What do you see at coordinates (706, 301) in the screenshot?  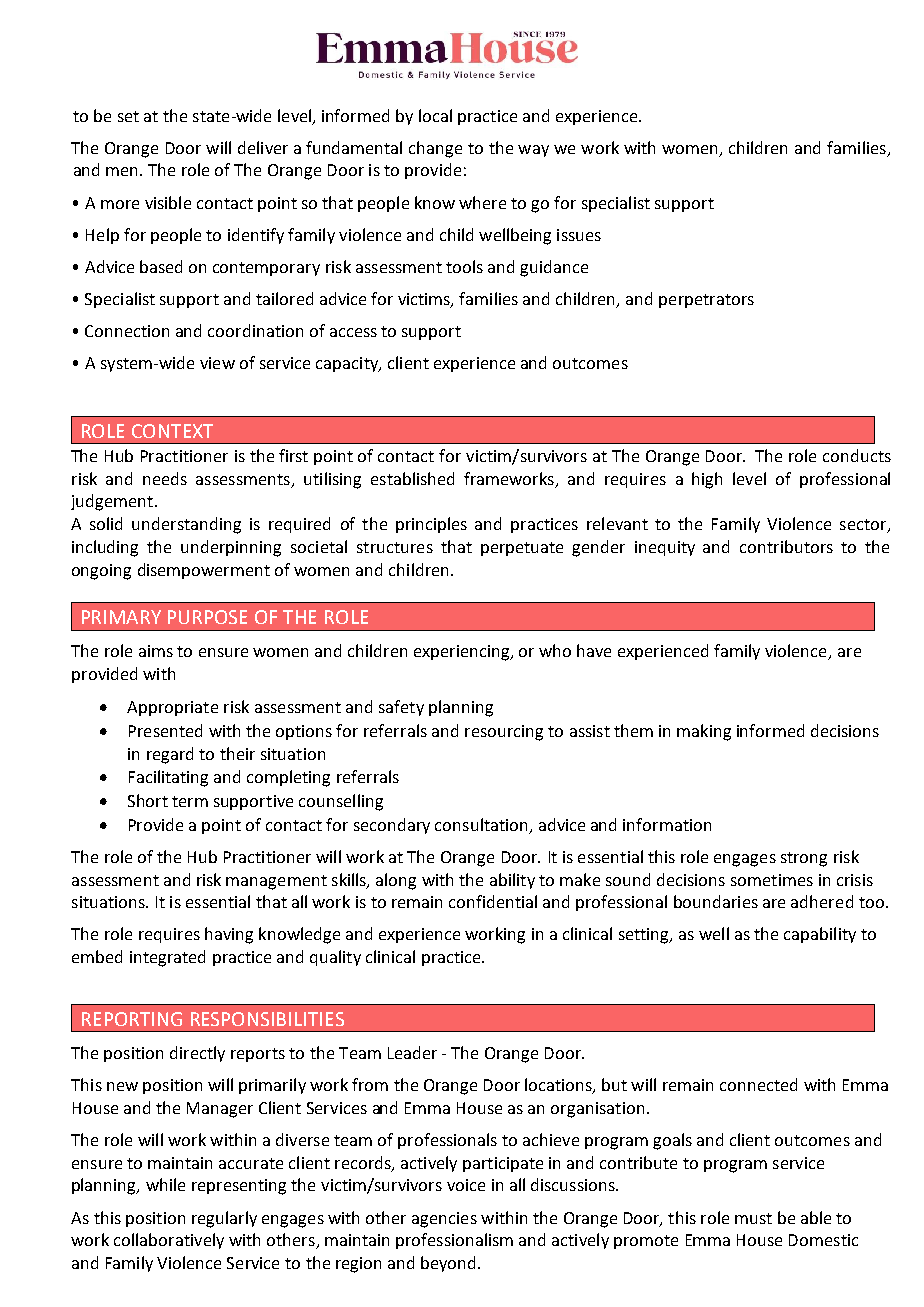 I see `perpetrators` at bounding box center [706, 301].
